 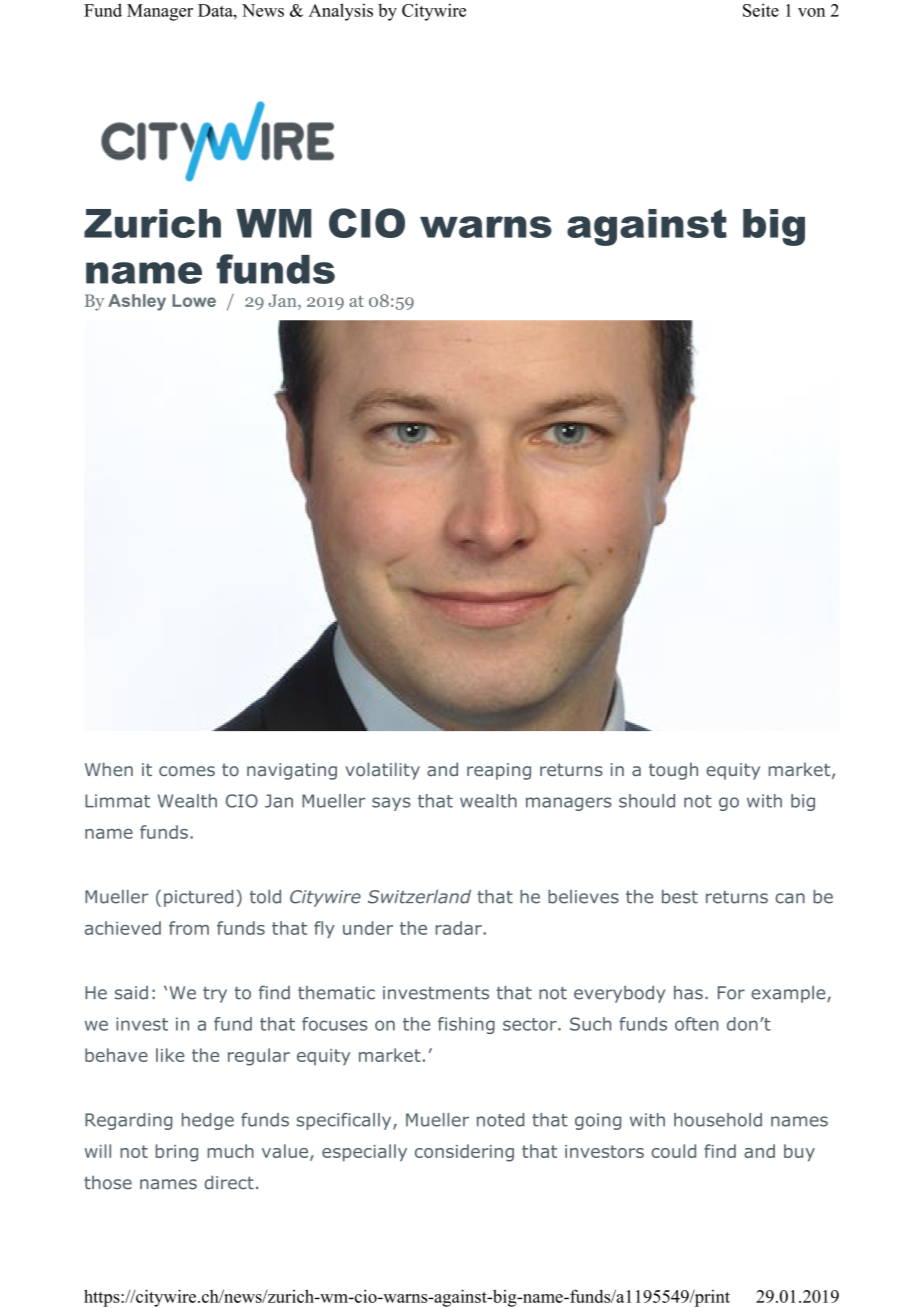 I want to click on reaping, so click(x=499, y=771).
